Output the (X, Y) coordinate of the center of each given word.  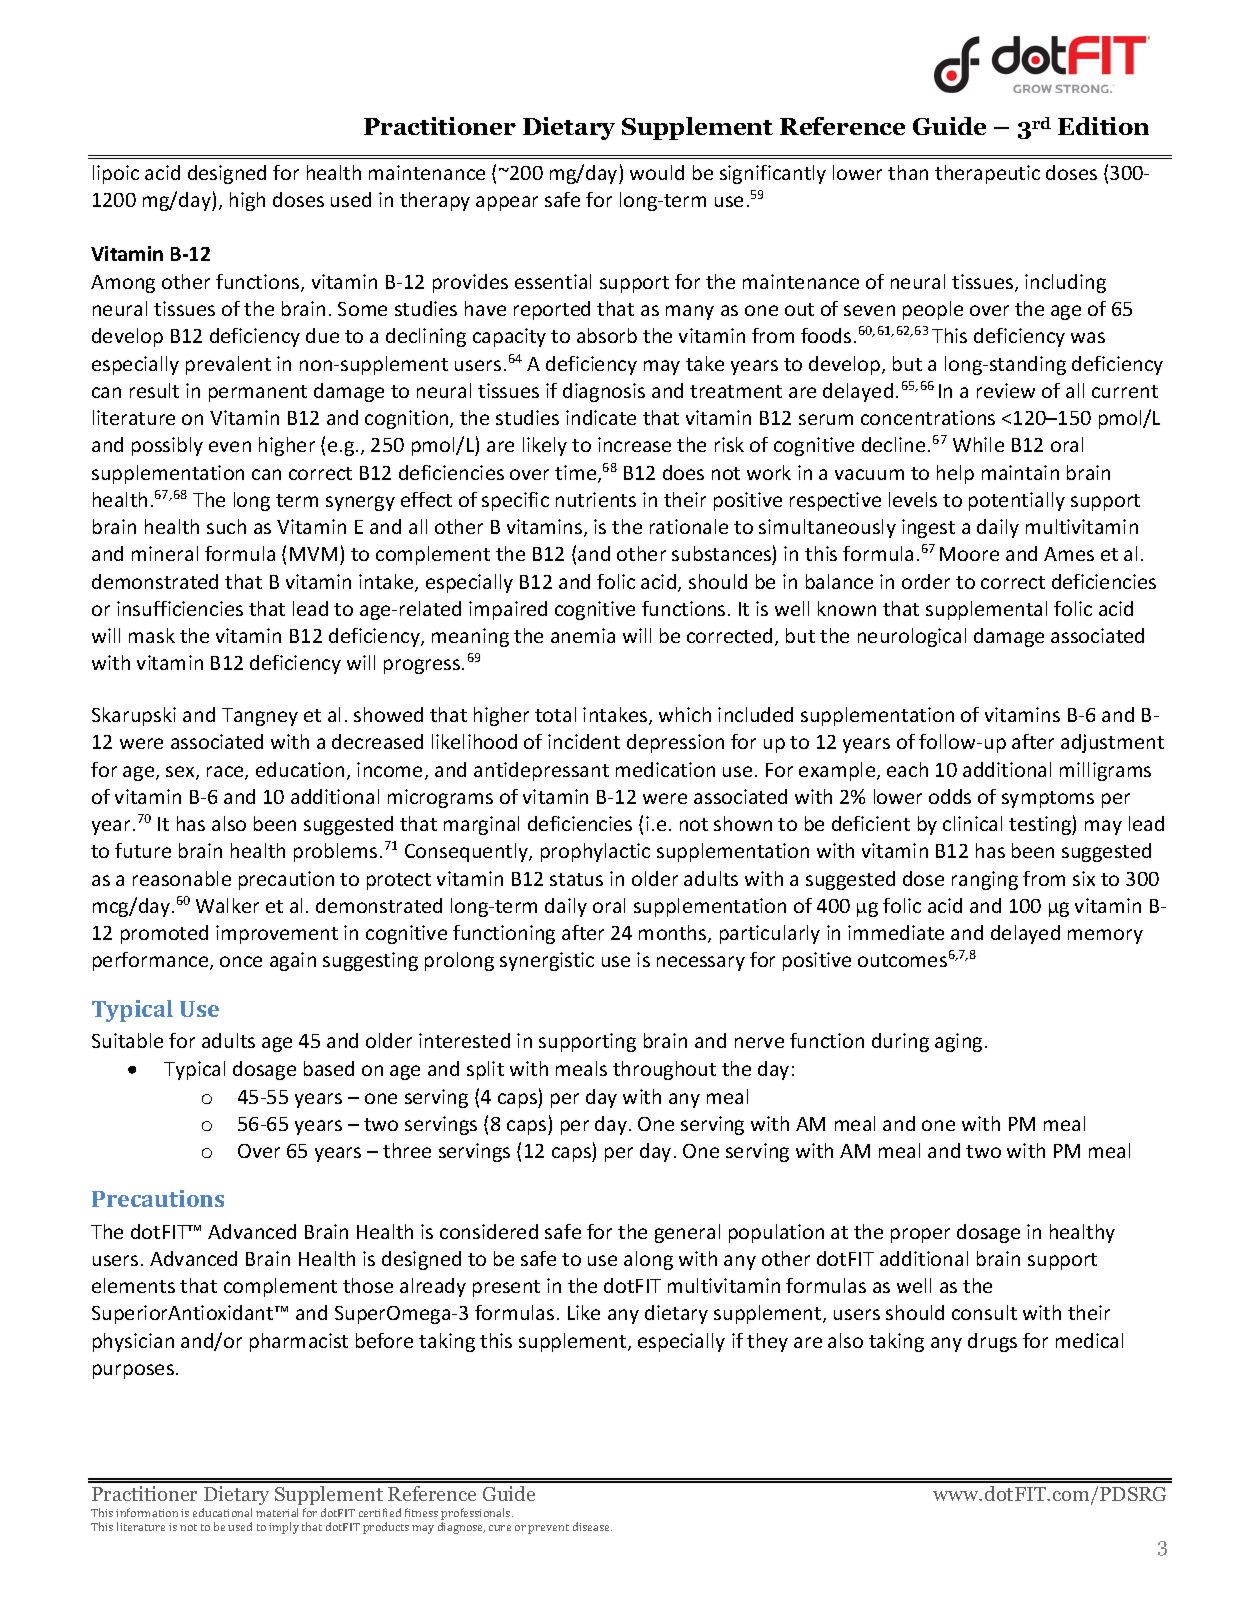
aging (958, 1042)
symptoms (1048, 799)
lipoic (116, 174)
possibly (167, 446)
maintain (1020, 472)
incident (584, 741)
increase (634, 444)
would (657, 172)
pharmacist (299, 1342)
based (329, 1068)
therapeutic (987, 174)
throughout (664, 1070)
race (226, 773)
